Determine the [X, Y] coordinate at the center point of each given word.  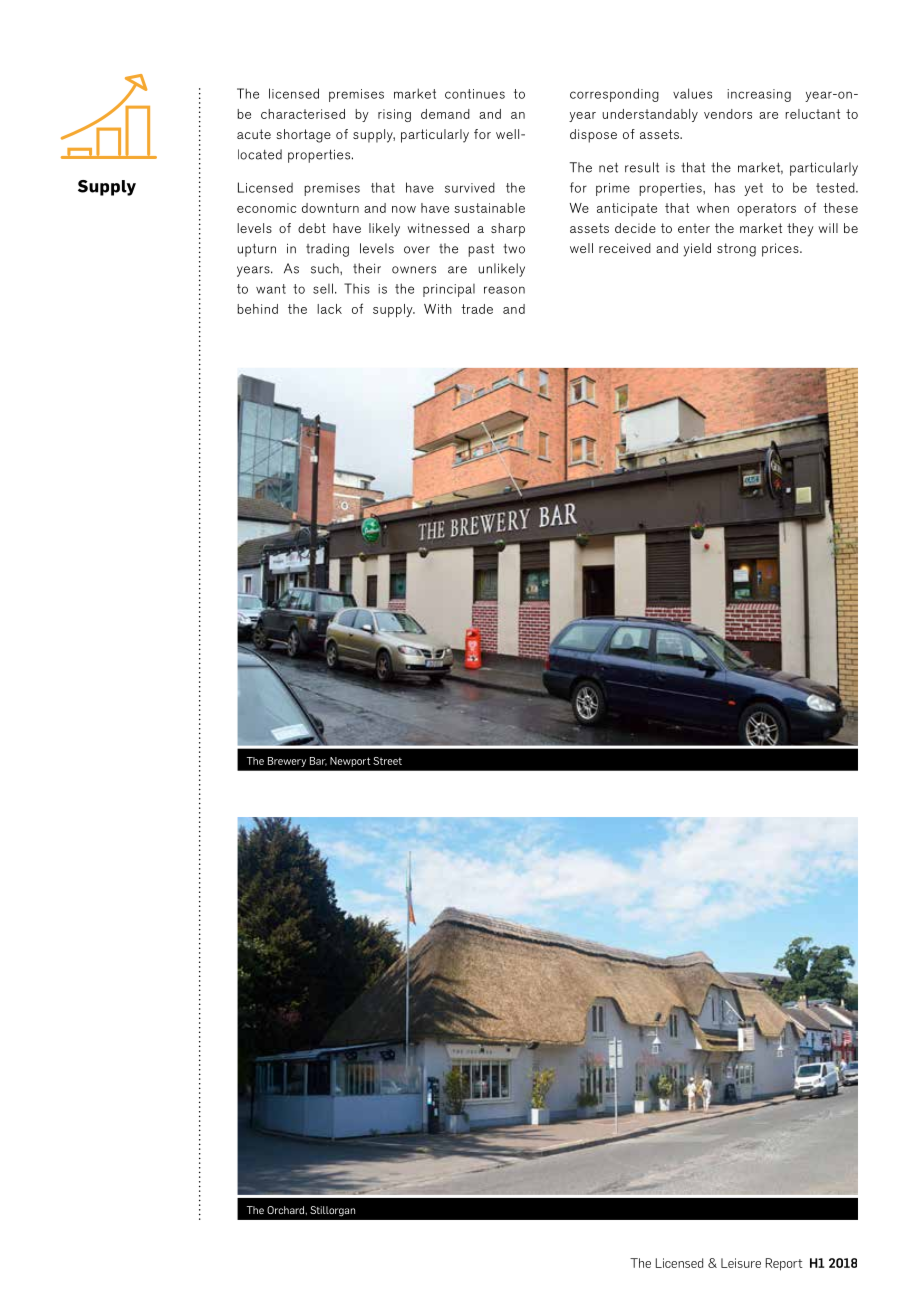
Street [387, 761]
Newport [350, 762]
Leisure [741, 1263]
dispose [593, 136]
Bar [318, 761]
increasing [759, 95]
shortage [303, 136]
